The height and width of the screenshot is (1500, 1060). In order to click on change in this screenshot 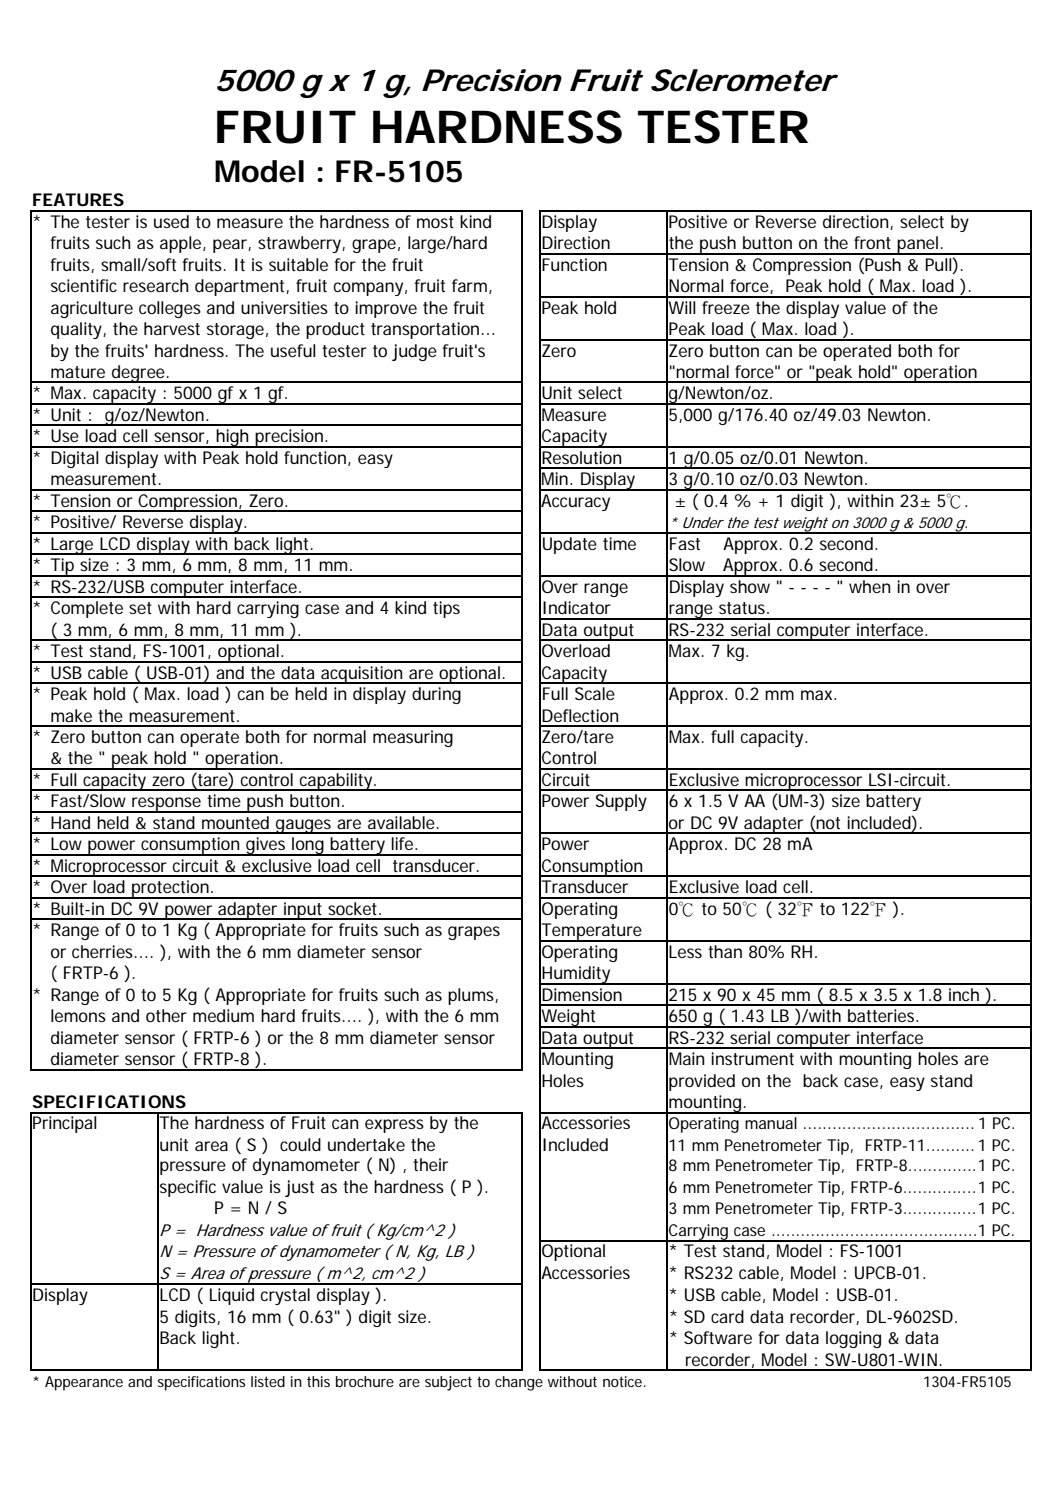, I will do `click(519, 1383)`.
